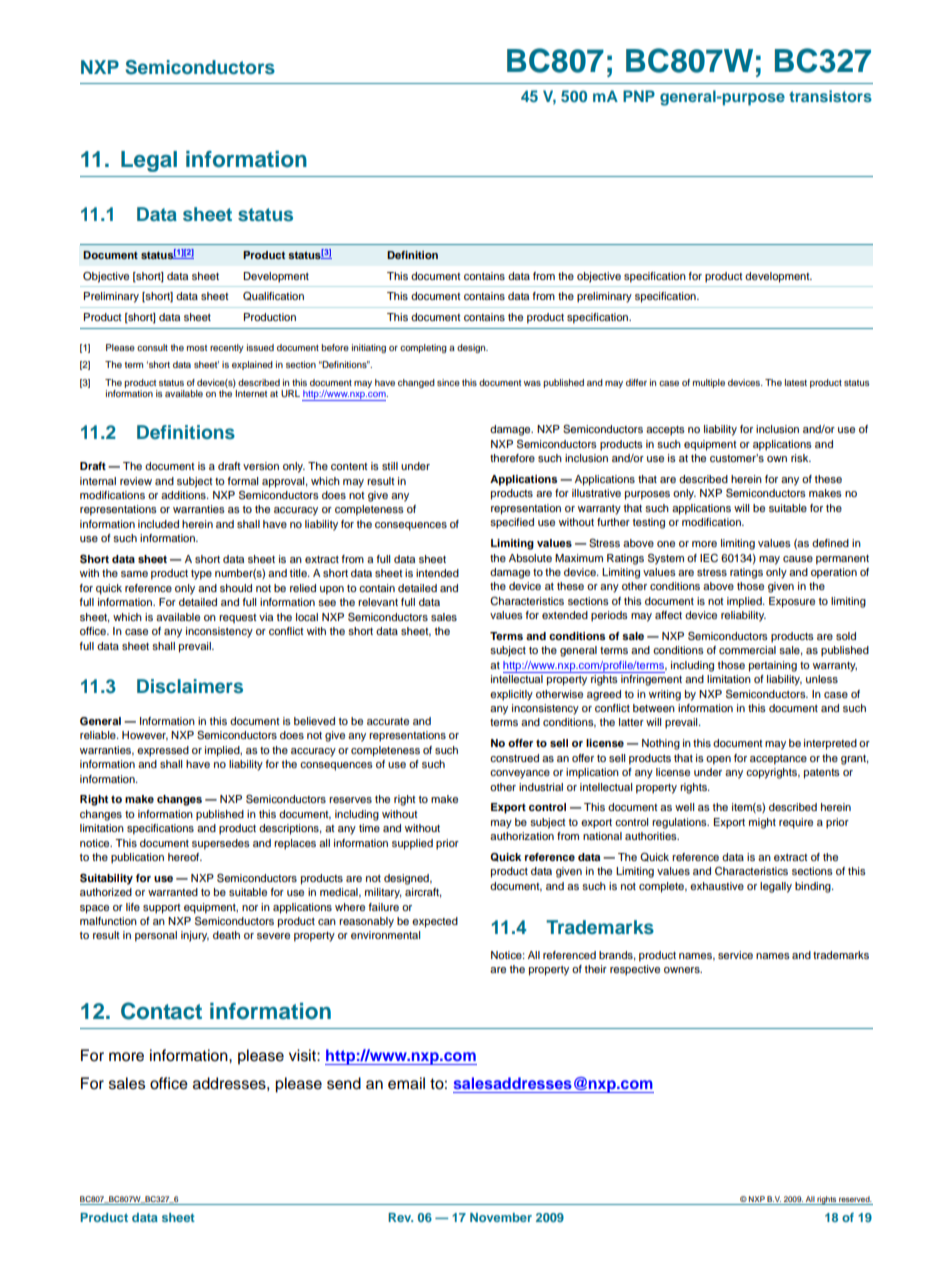  I want to click on type, so click(201, 575).
